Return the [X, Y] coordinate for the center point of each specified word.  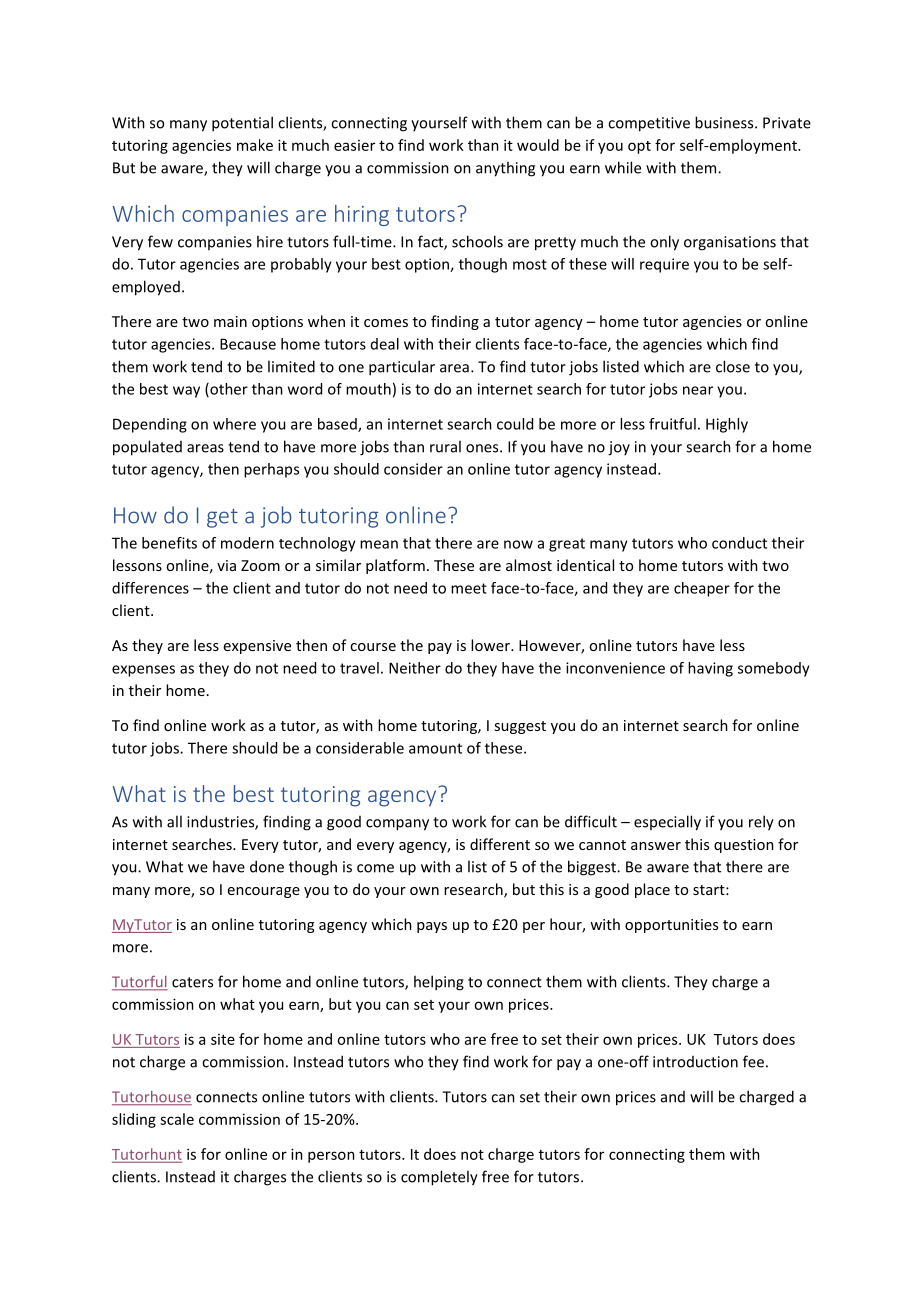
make [255, 145]
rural [445, 446]
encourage [264, 892]
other [228, 390]
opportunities [671, 926]
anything [505, 169]
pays [432, 927]
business [725, 122]
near [698, 390]
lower [491, 645]
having [710, 669]
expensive [257, 647]
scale [177, 1119]
